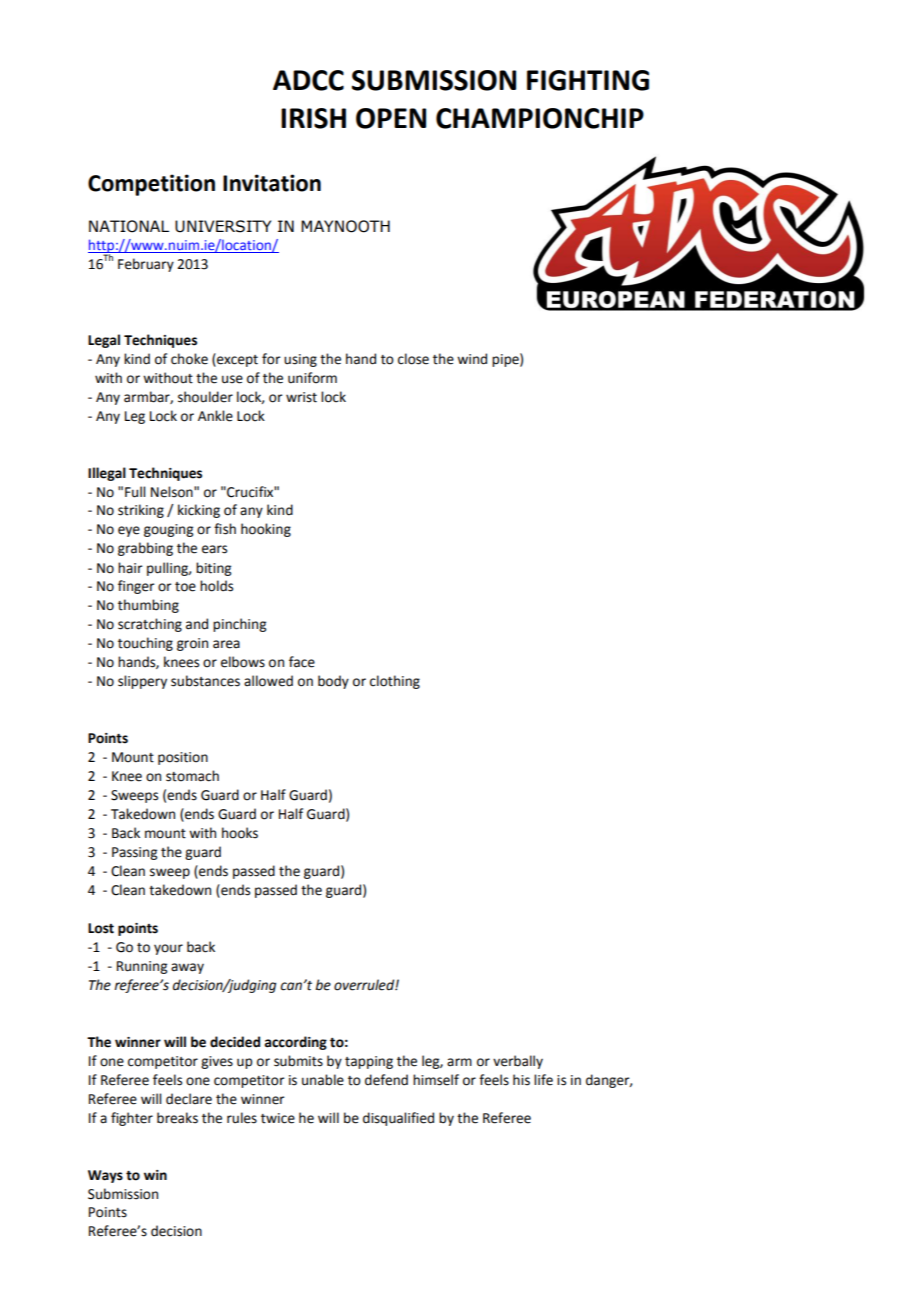 The height and width of the image is (1308, 924). Describe the element at coordinates (151, 185) in the image. I see `Competition` at that location.
